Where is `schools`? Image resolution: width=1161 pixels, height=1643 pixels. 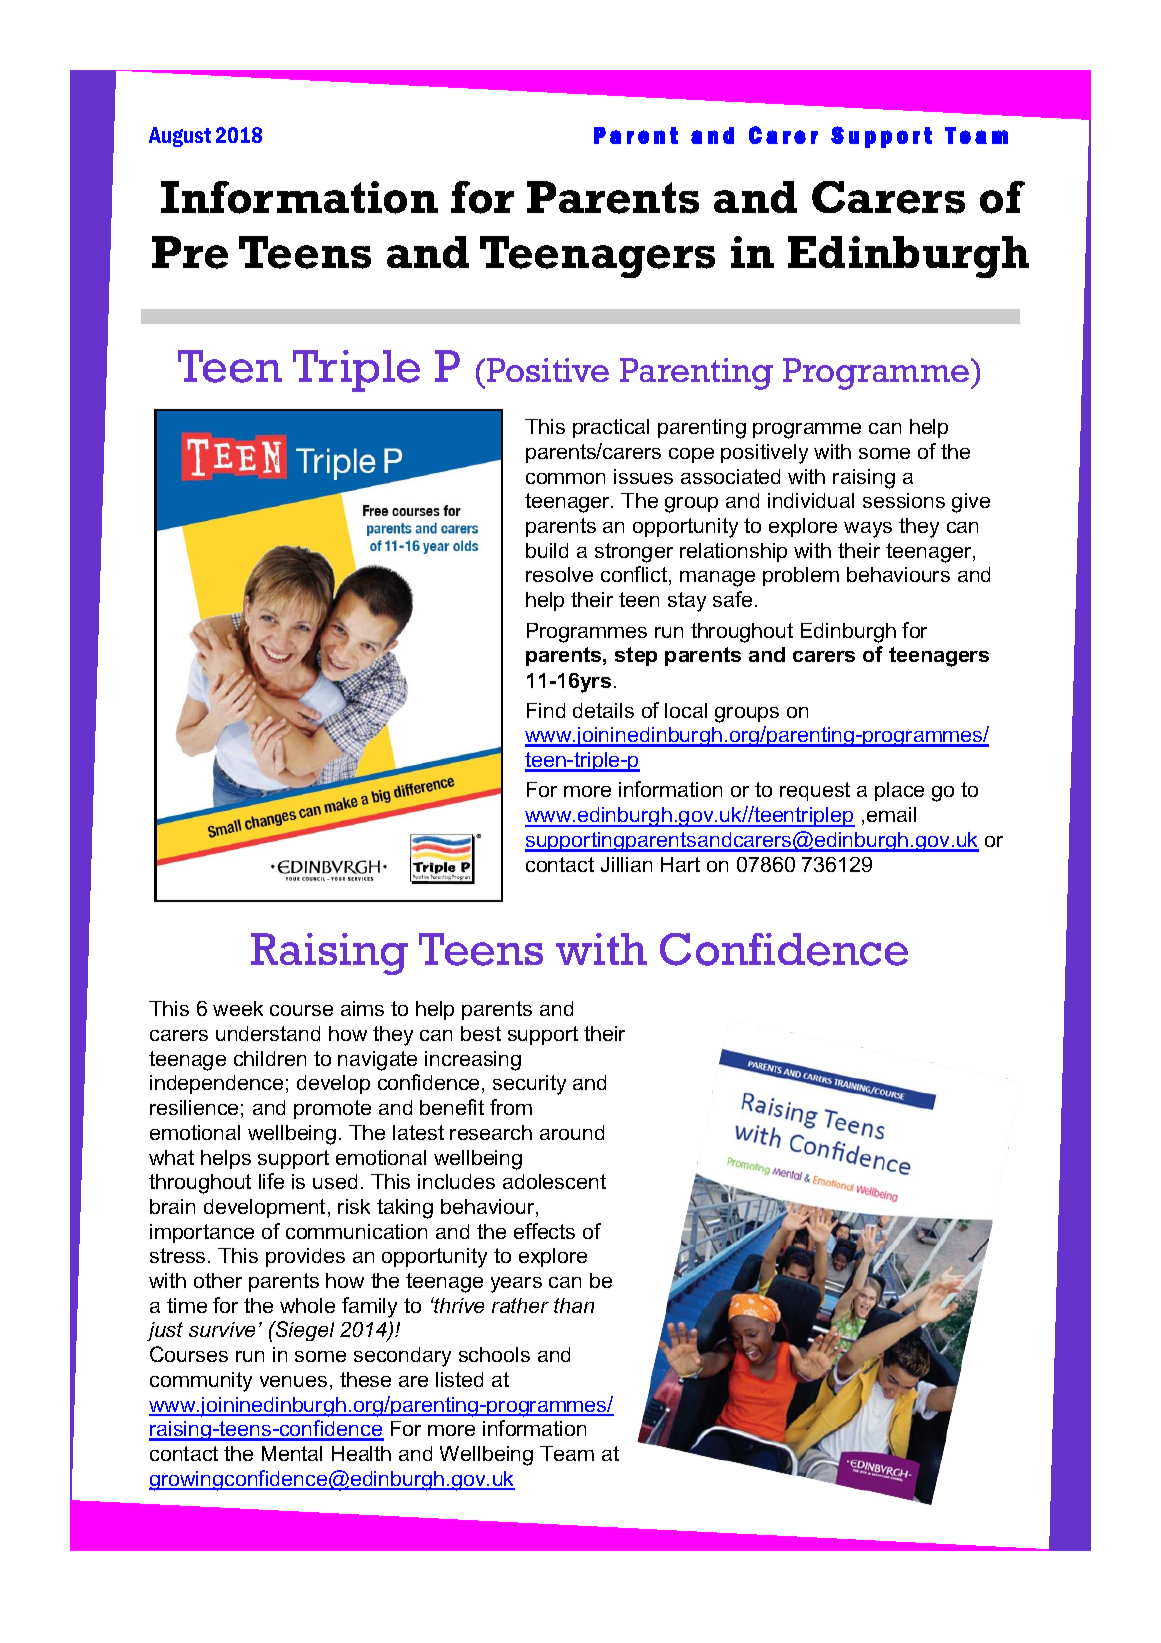 schools is located at coordinates (494, 1354).
